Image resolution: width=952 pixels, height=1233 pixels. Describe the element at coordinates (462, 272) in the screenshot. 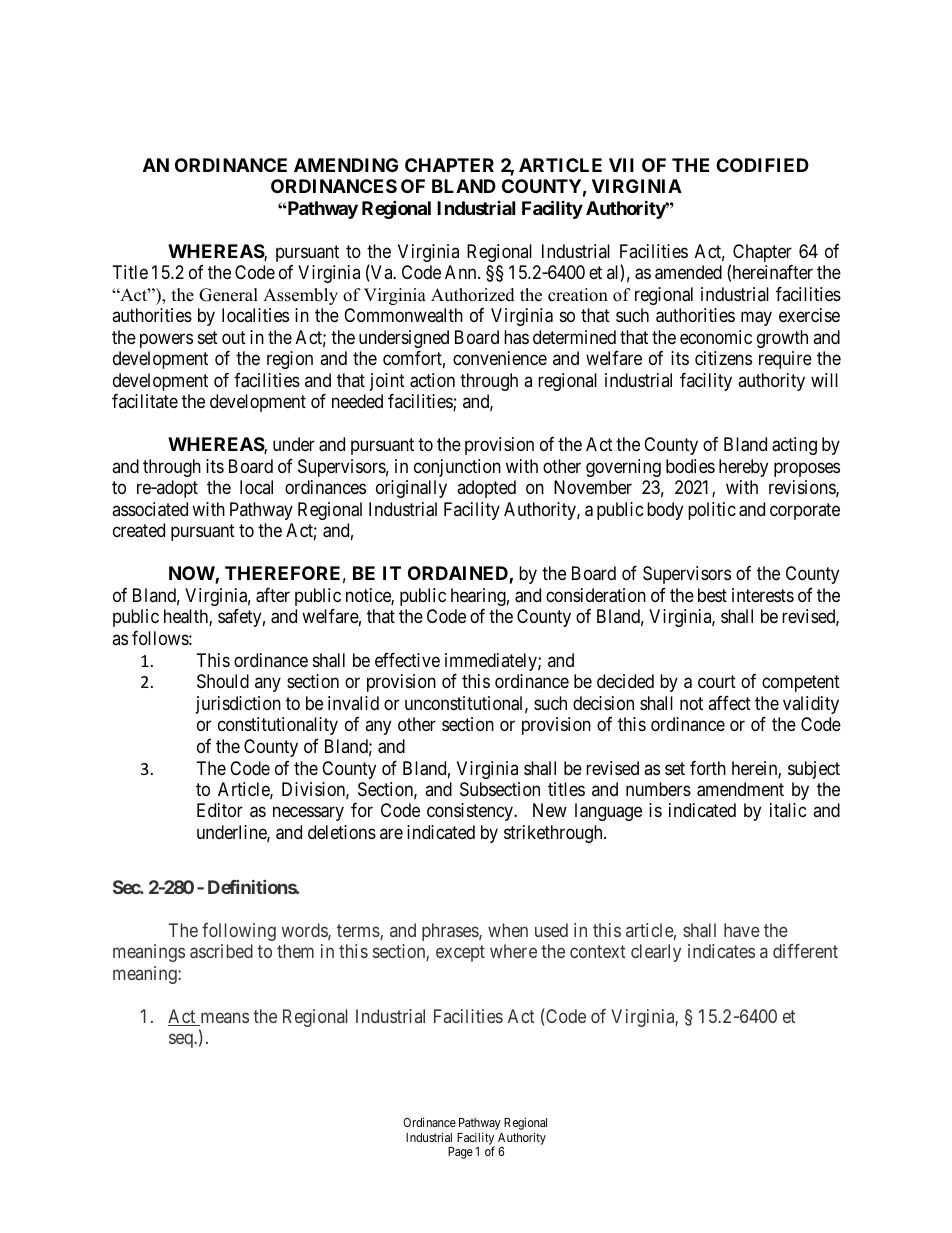

I see `Ann` at that location.
